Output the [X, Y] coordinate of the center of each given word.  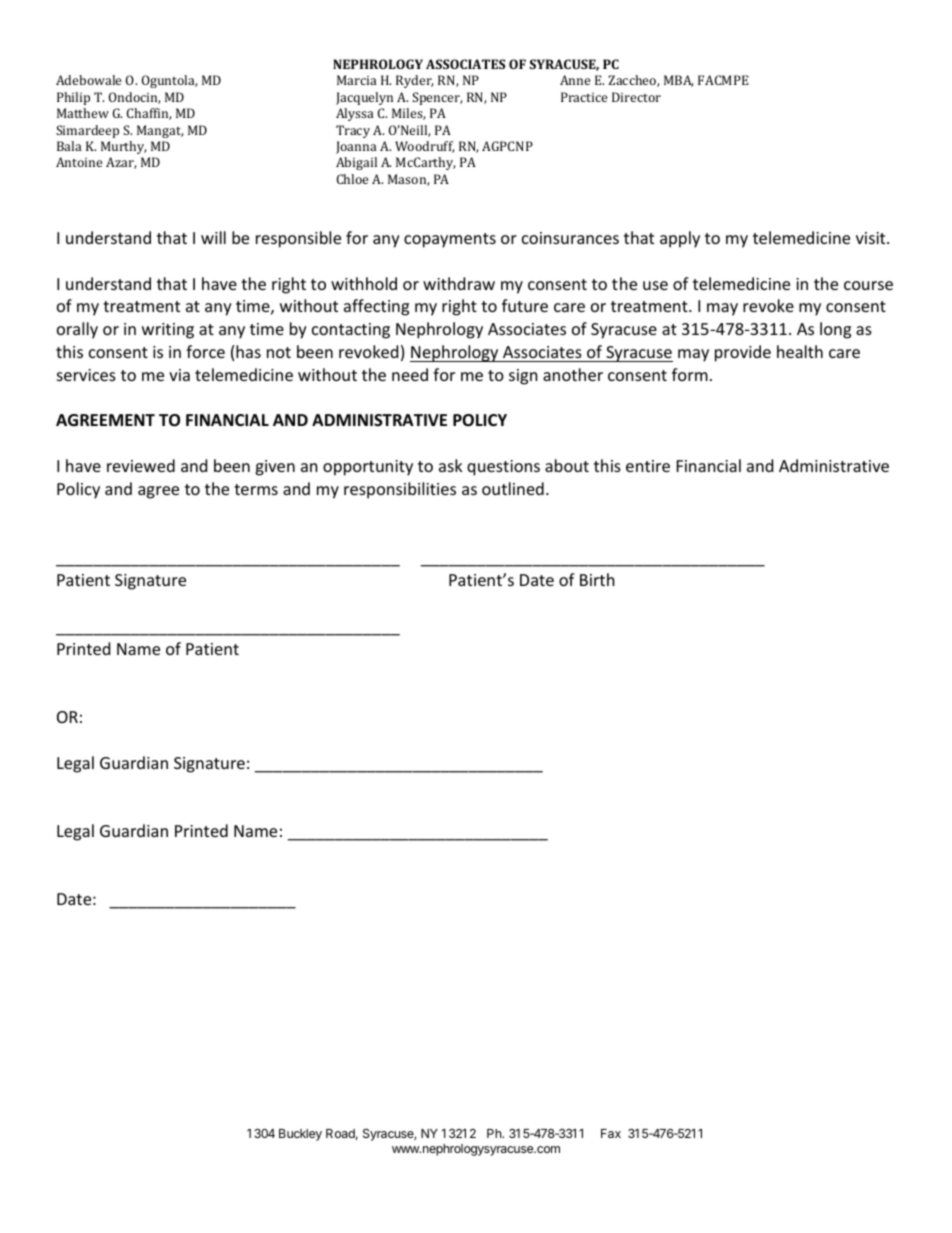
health [800, 351]
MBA [678, 81]
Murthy [123, 147]
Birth [597, 579]
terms [256, 489]
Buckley [300, 1135]
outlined [513, 488]
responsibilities [400, 490]
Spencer [437, 98]
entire [648, 466]
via [179, 375]
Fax [611, 1133]
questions [503, 468]
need [410, 374]
